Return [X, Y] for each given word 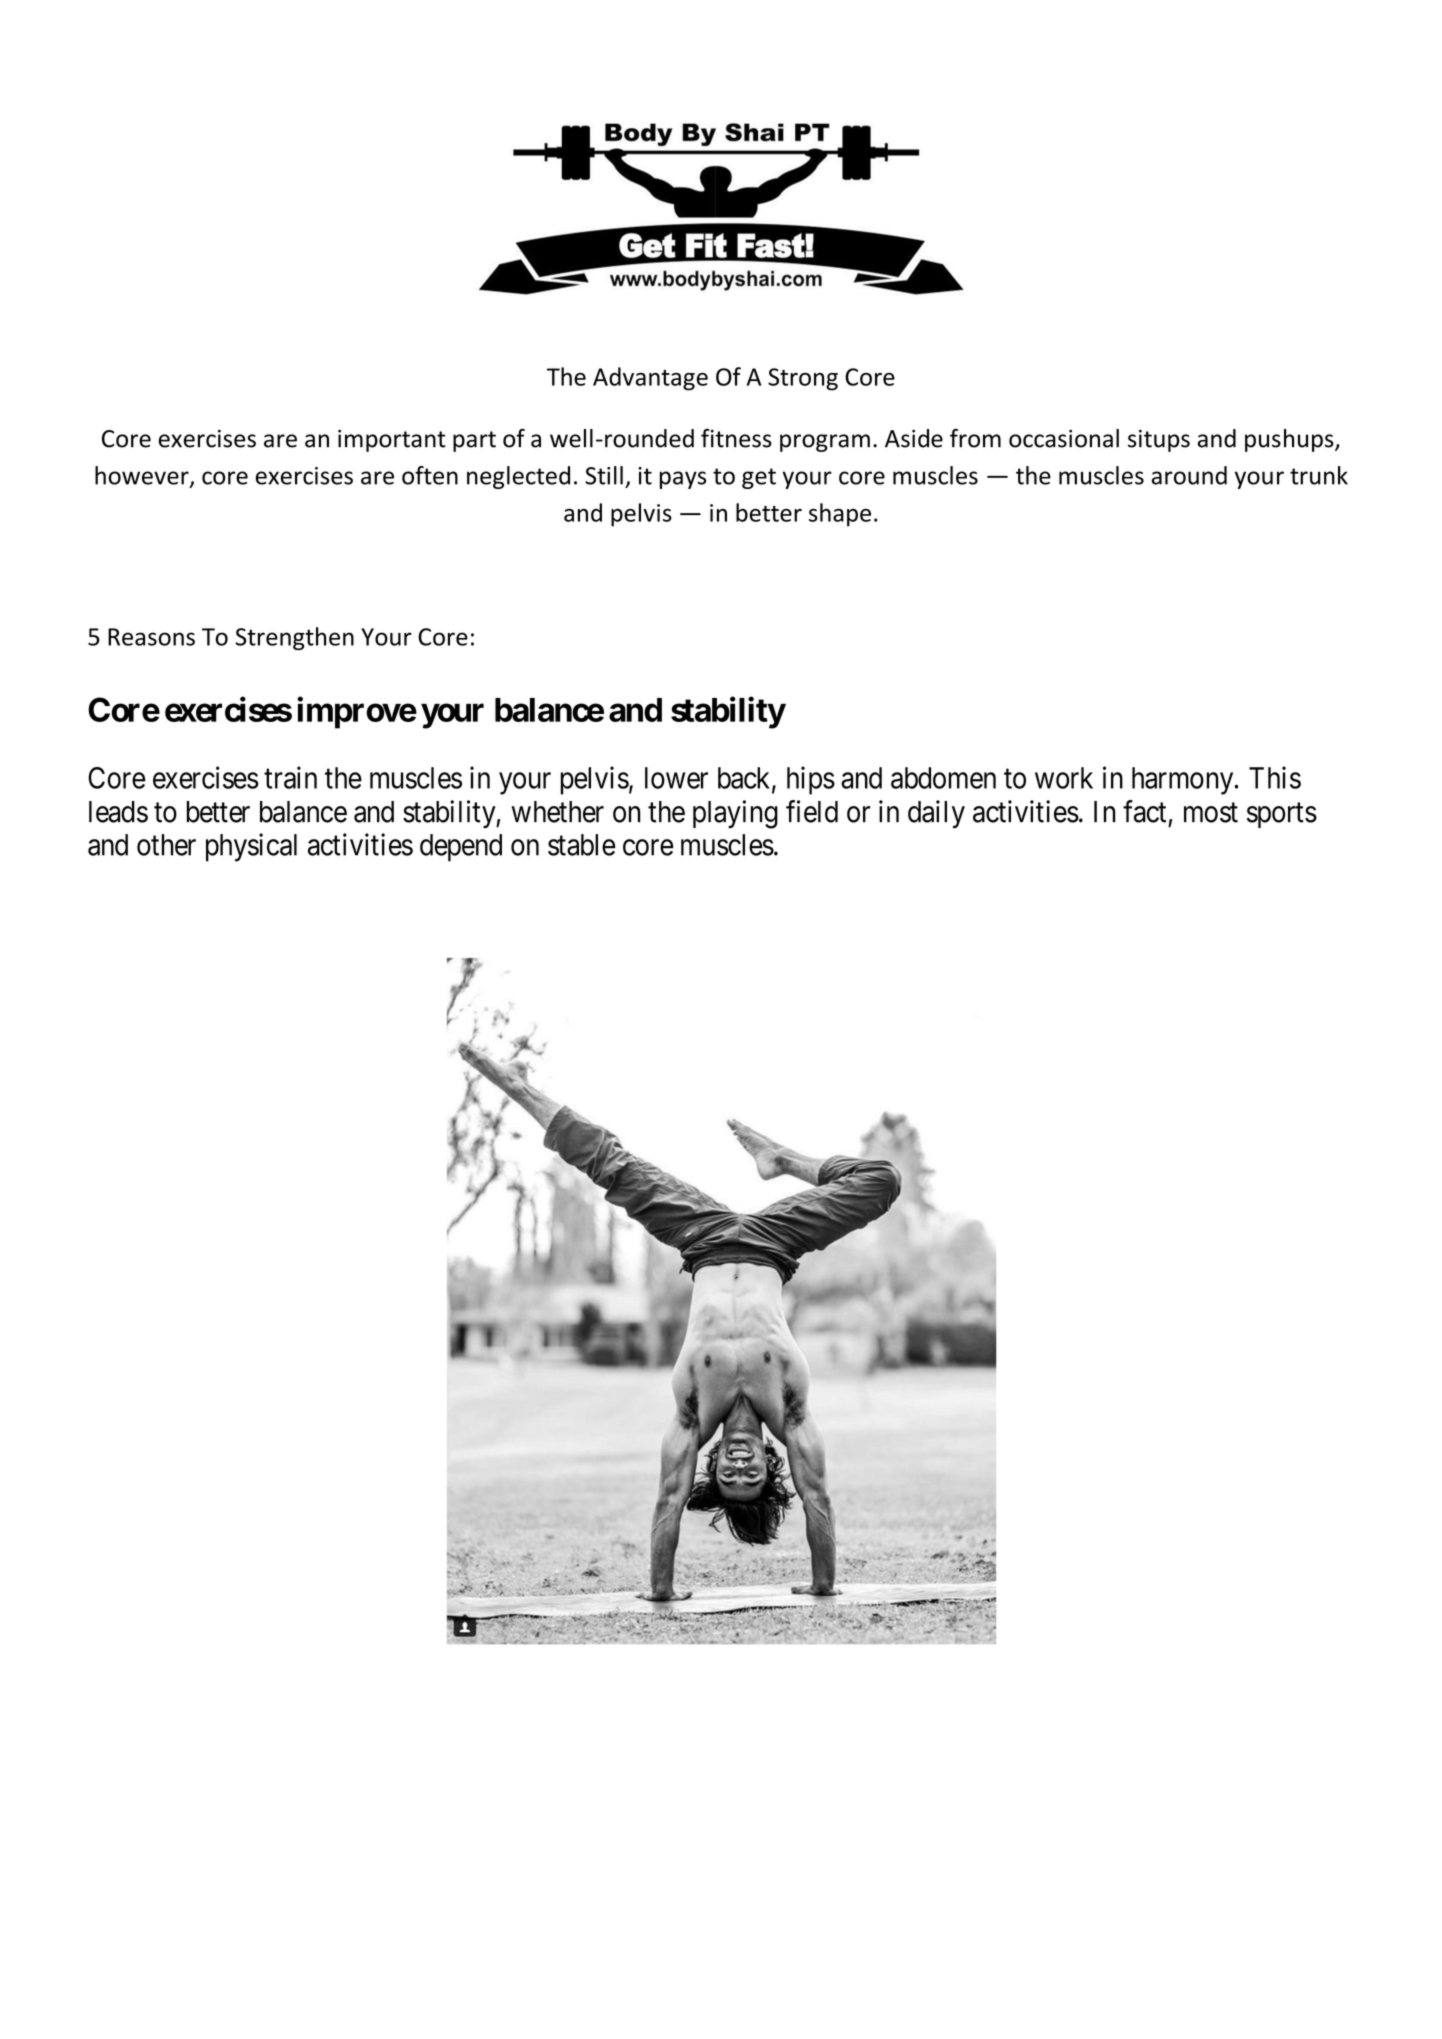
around [1189, 475]
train [290, 777]
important [392, 440]
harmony [1184, 781]
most [1211, 813]
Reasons [151, 637]
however [143, 476]
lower [676, 778]
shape [840, 515]
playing [735, 814]
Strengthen [294, 638]
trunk [1319, 475]
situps [1159, 440]
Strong [803, 379]
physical [251, 847]
